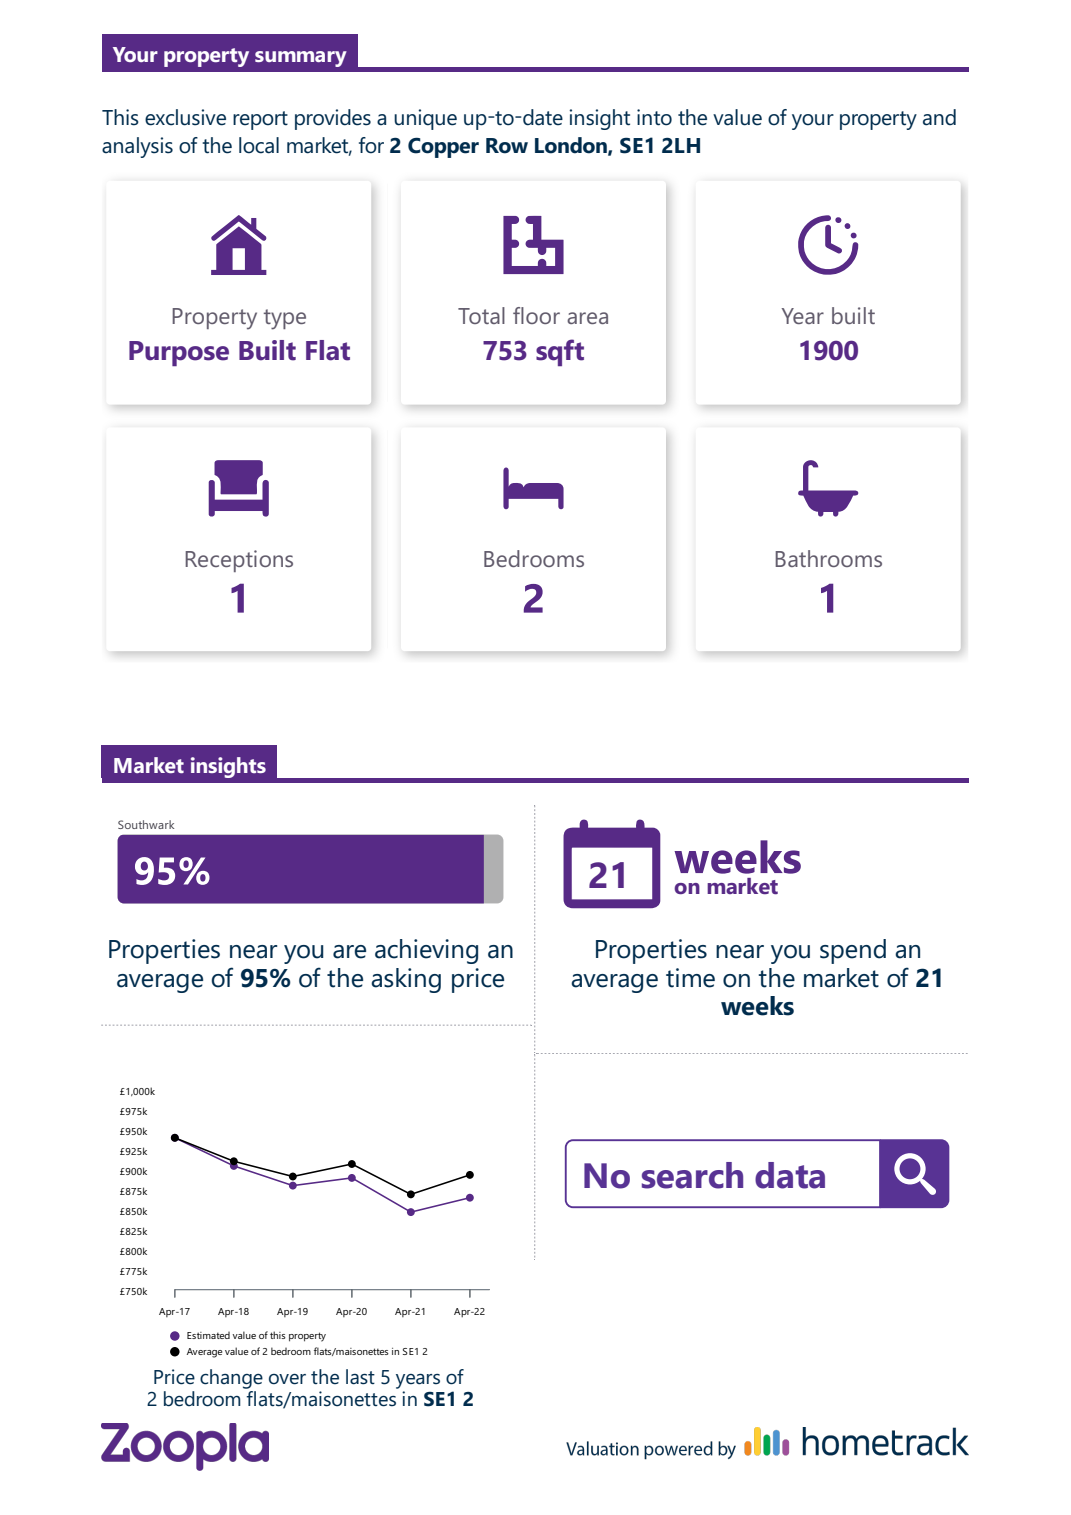 The height and width of the image is (1515, 1071). Describe the element at coordinates (790, 1175) in the image. I see `data` at that location.
